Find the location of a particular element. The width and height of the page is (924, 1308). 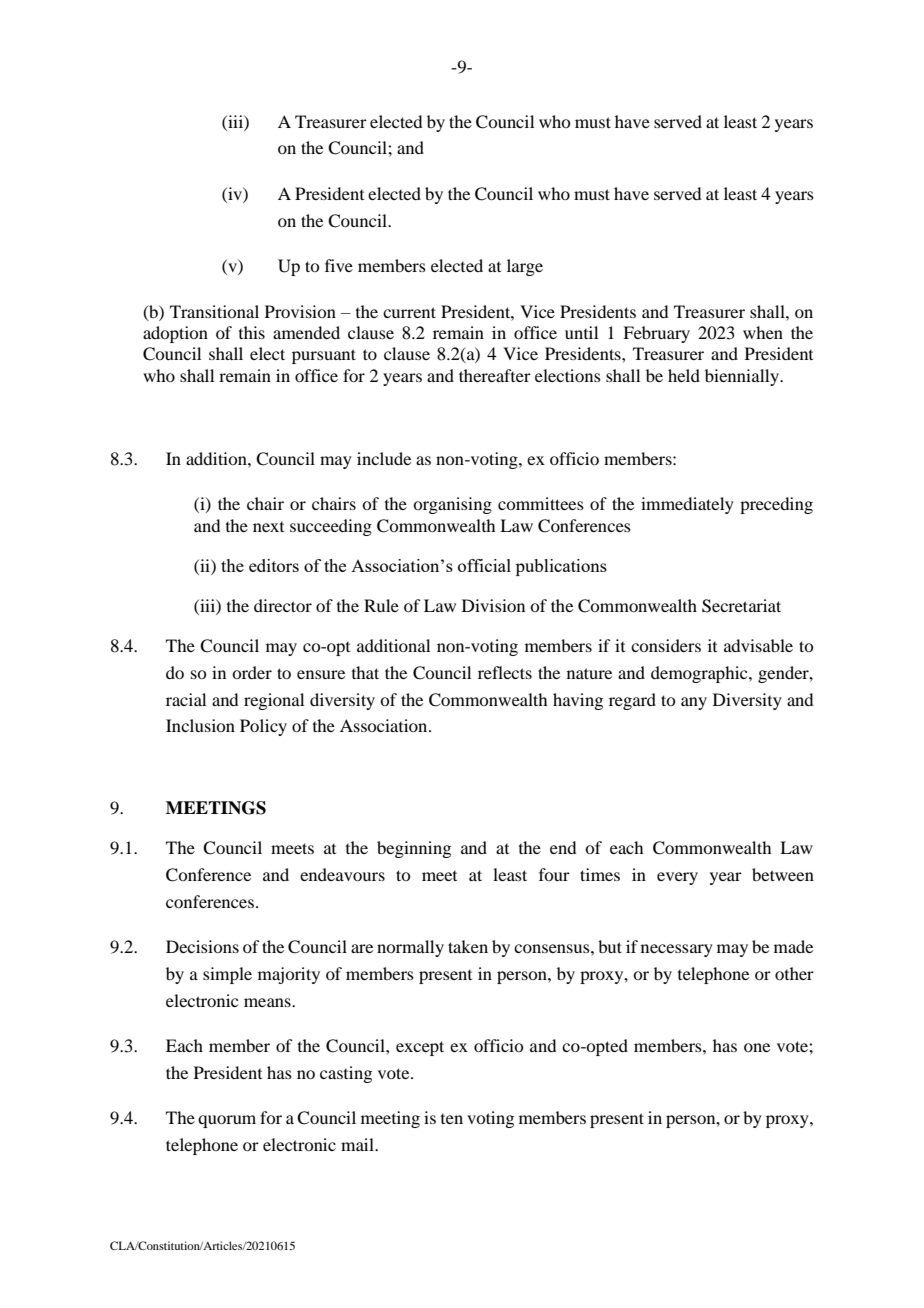

Secretariat is located at coordinates (741, 606).
